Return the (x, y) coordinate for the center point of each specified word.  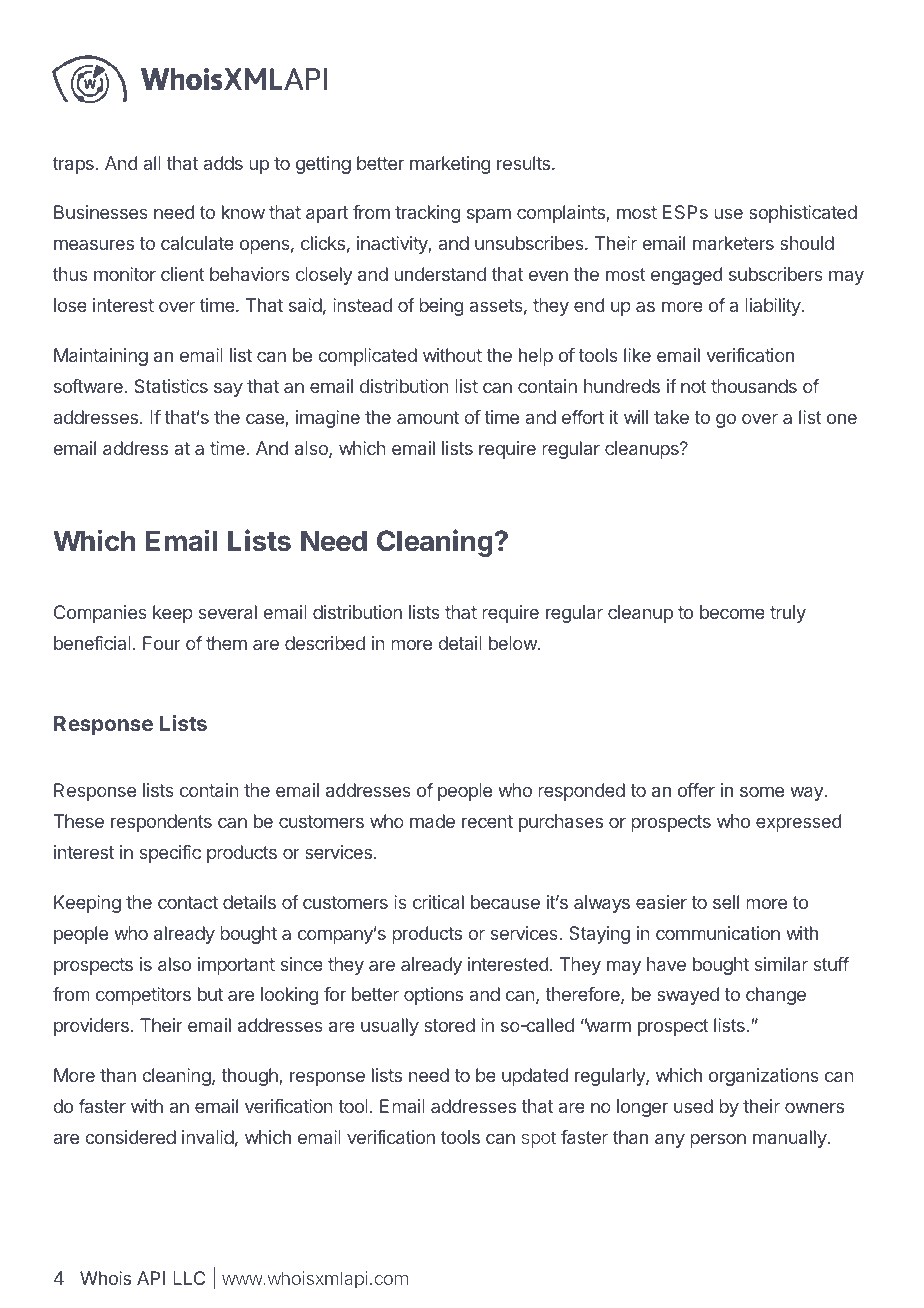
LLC (189, 1278)
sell (726, 902)
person (718, 1140)
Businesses (101, 212)
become (732, 612)
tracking (428, 214)
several (228, 612)
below (513, 643)
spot (539, 1139)
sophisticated (803, 214)
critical (438, 902)
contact (188, 902)
